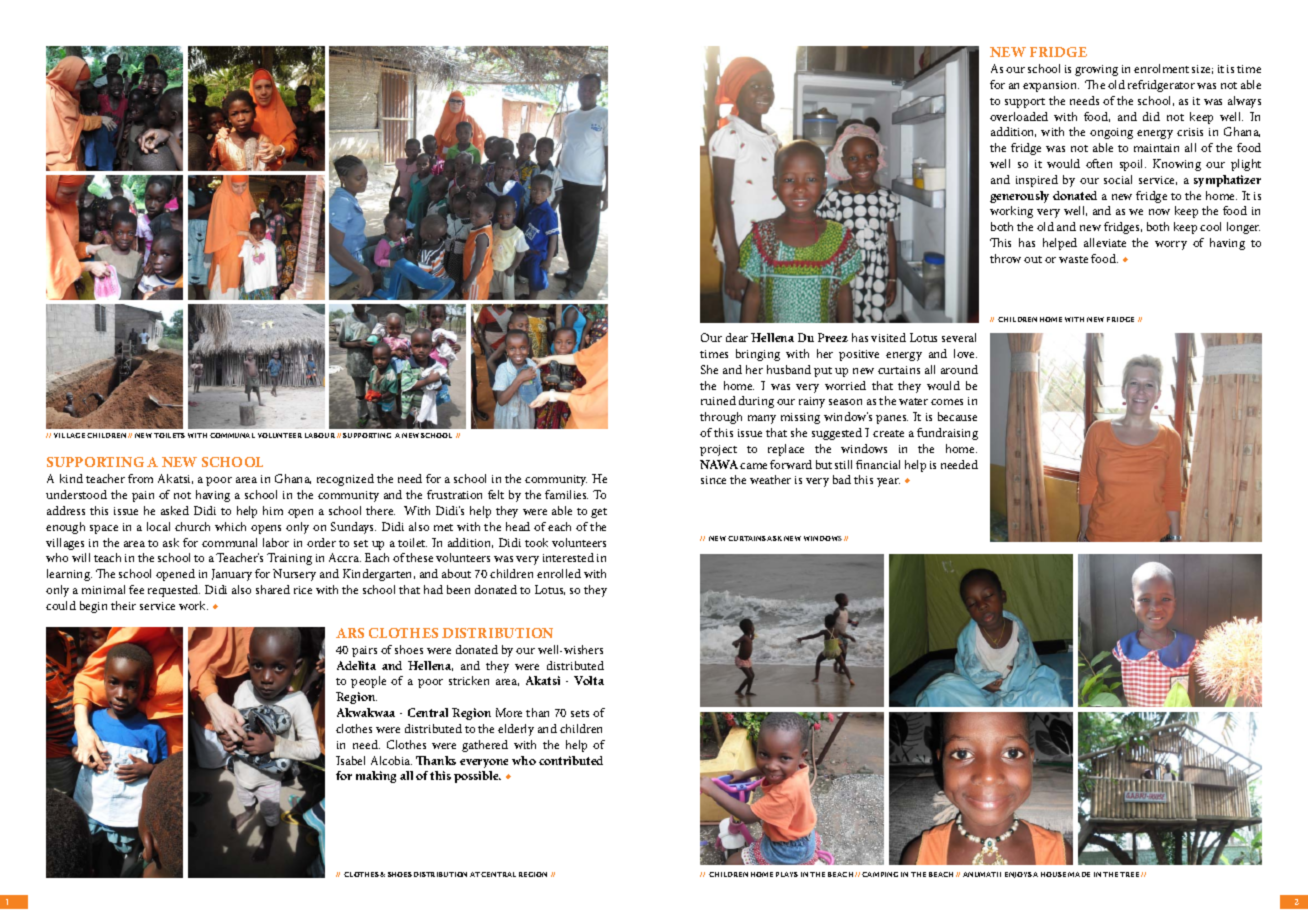 The height and width of the document is (924, 1308). I want to click on bringing, so click(758, 355).
